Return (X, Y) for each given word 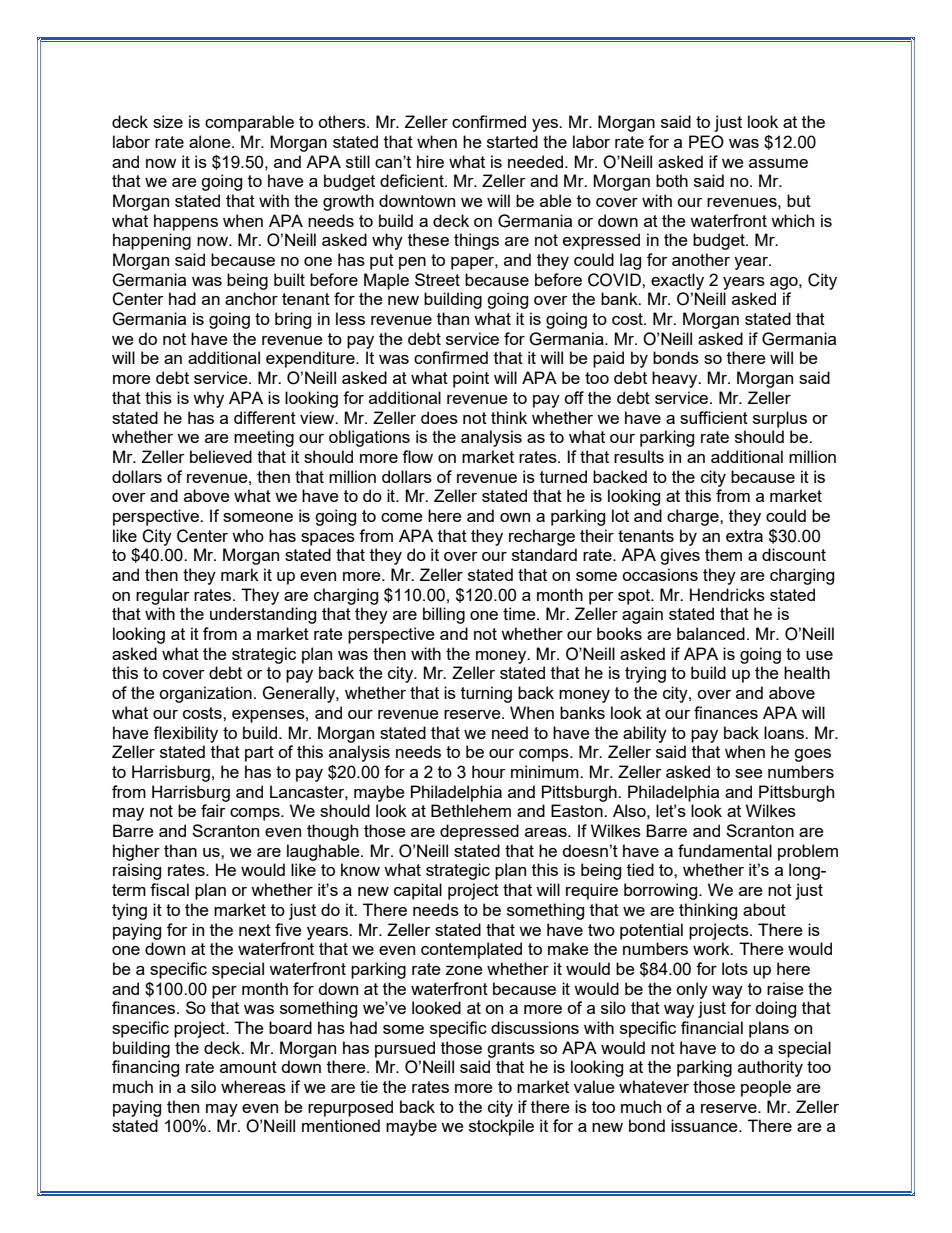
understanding (263, 615)
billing (444, 615)
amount (248, 1067)
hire (430, 161)
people (766, 1088)
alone (211, 141)
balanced (711, 633)
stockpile (501, 1127)
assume (778, 163)
